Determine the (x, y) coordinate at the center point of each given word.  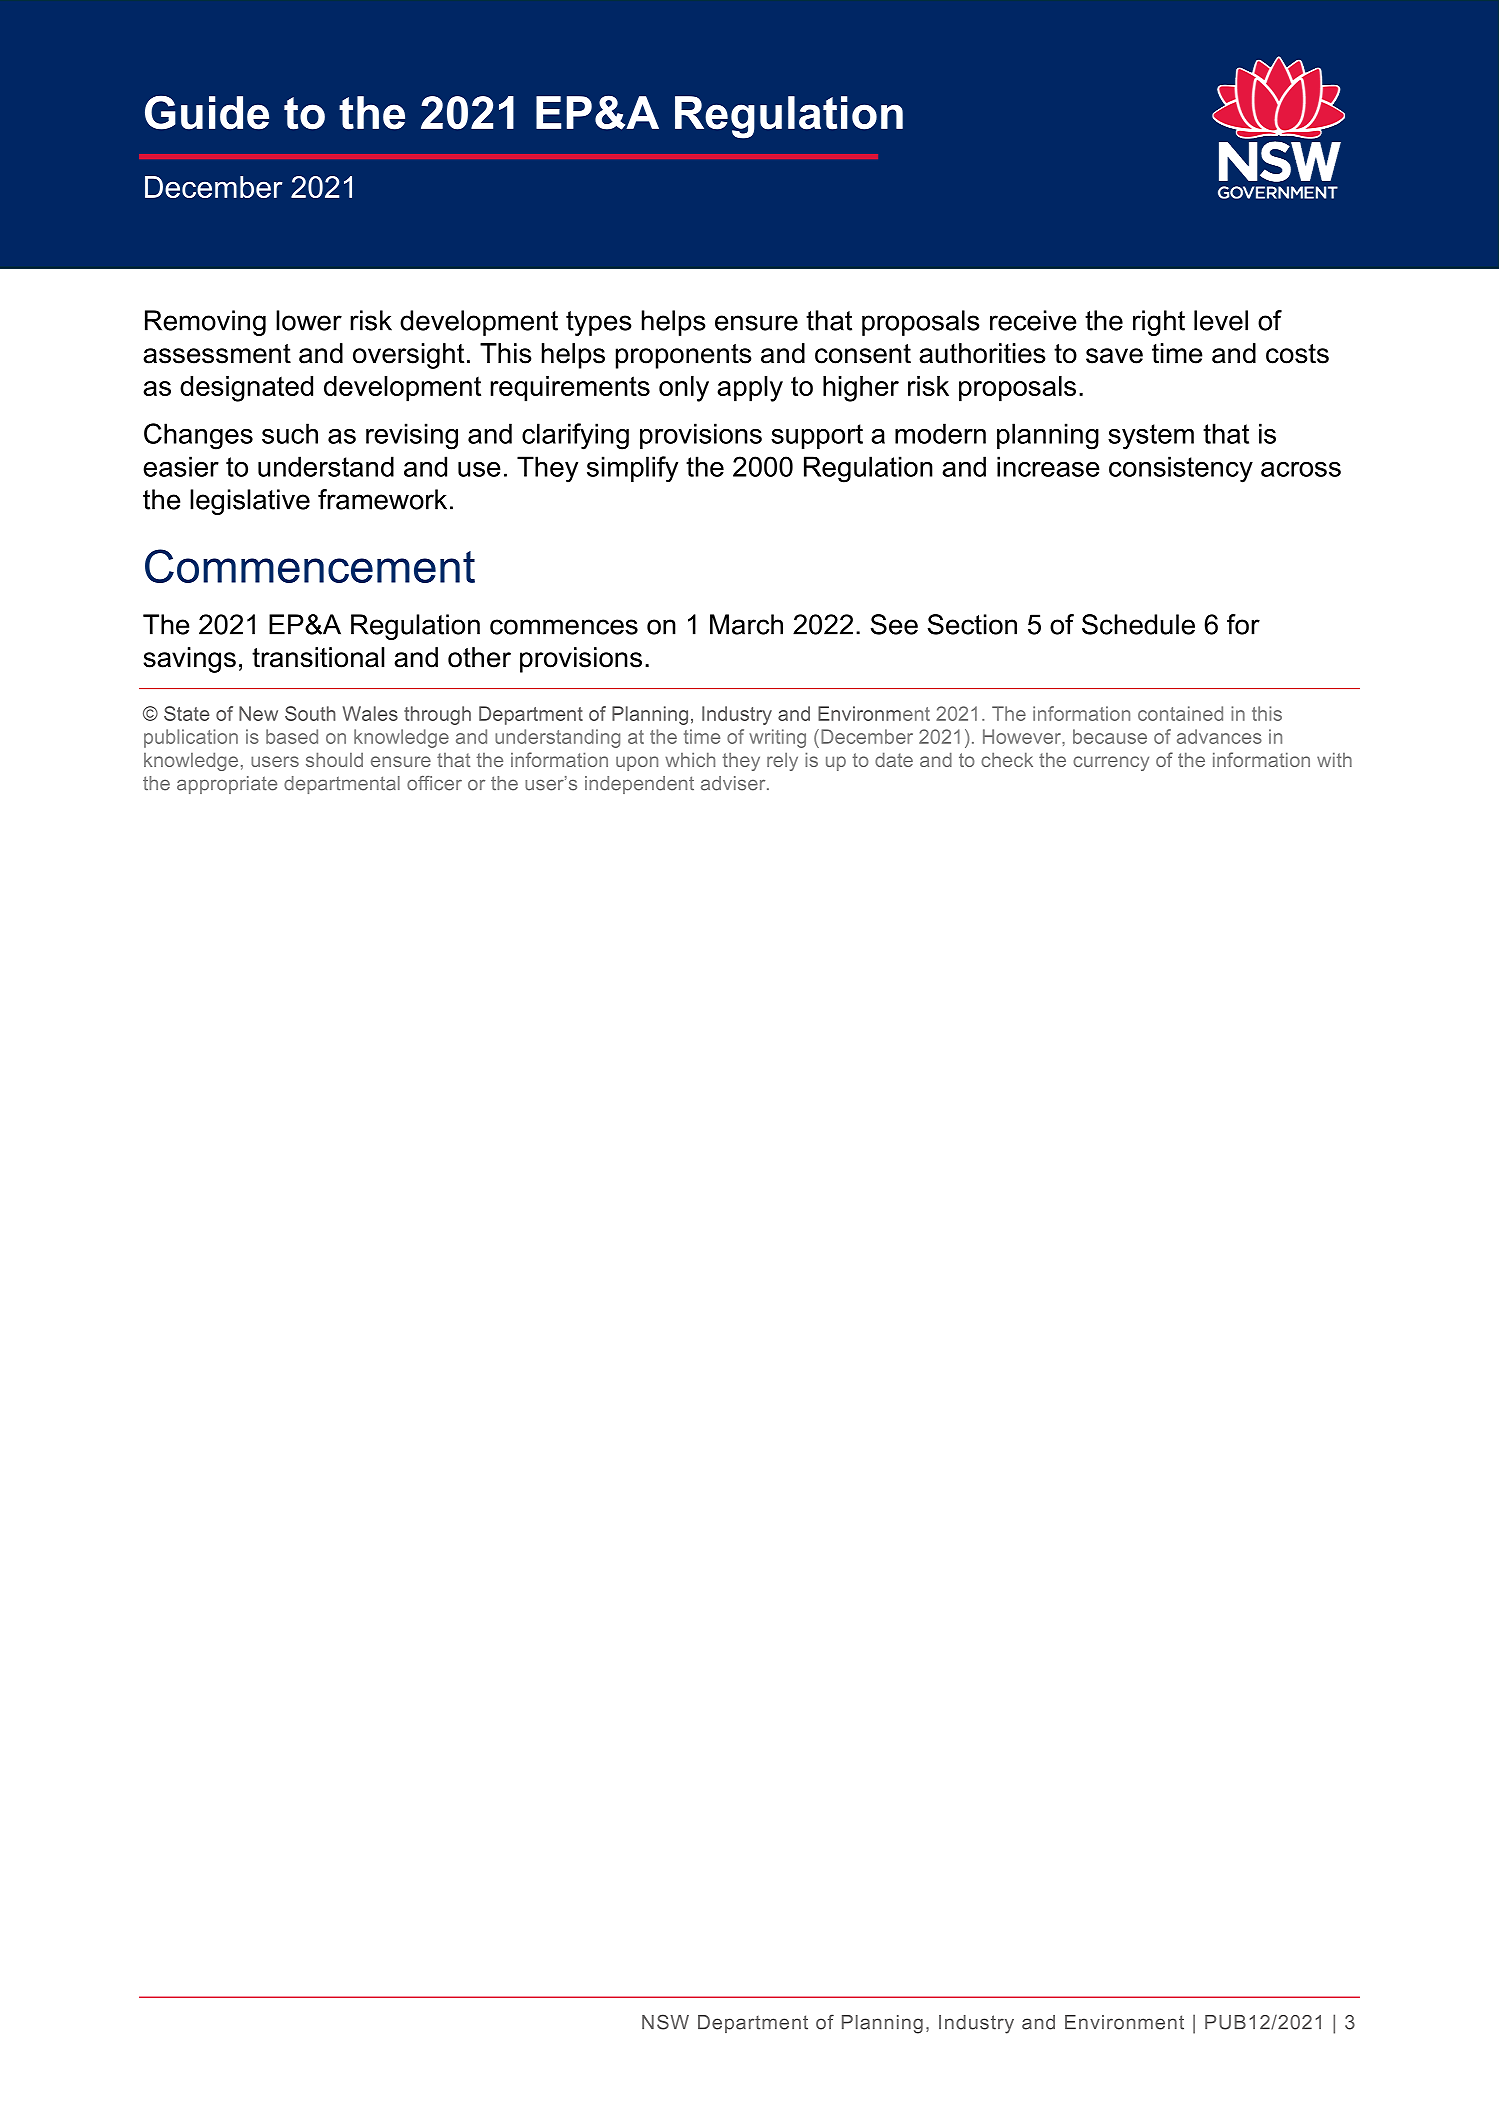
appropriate (227, 785)
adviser (734, 783)
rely (782, 761)
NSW (665, 2022)
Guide (207, 113)
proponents (684, 356)
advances (1219, 736)
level (1221, 320)
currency (1111, 763)
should (334, 759)
